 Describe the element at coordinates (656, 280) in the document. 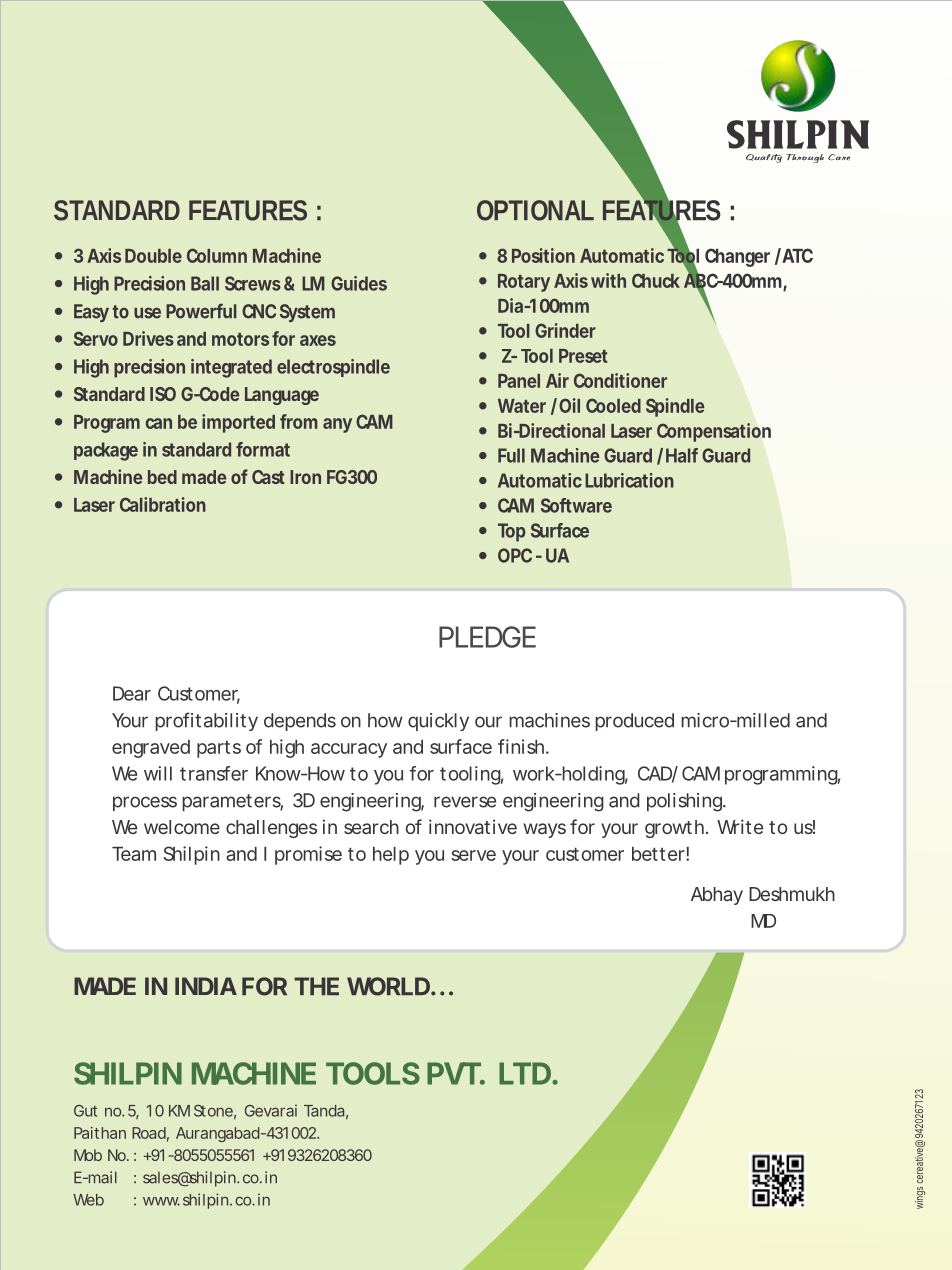

I see `Chuck` at that location.
